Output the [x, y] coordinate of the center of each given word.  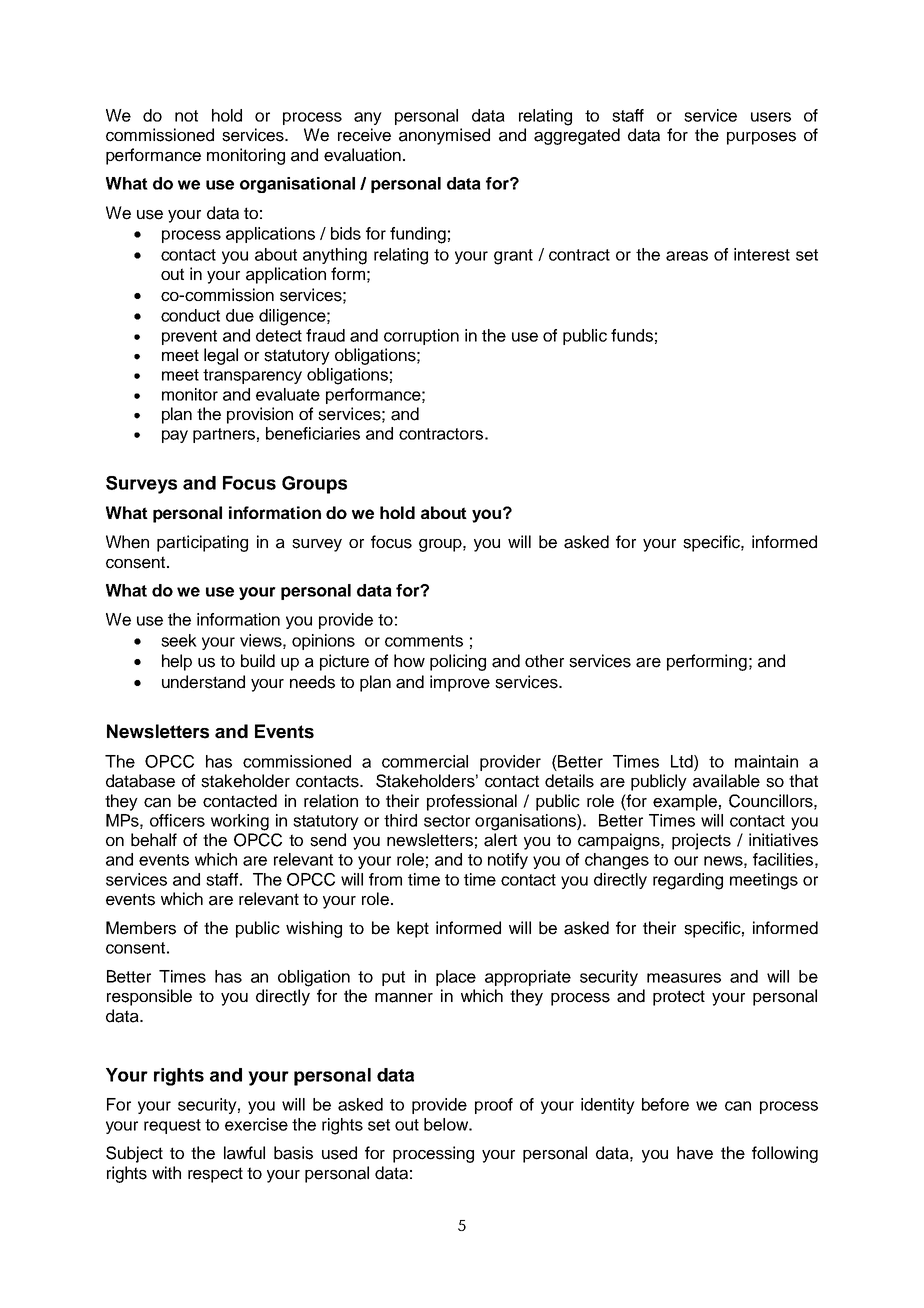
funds [632, 335]
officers [177, 820]
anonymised [444, 136]
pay [175, 436]
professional [472, 802]
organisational [297, 185]
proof [494, 1106]
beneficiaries [313, 433]
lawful [244, 1153]
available [726, 781]
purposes [761, 138]
